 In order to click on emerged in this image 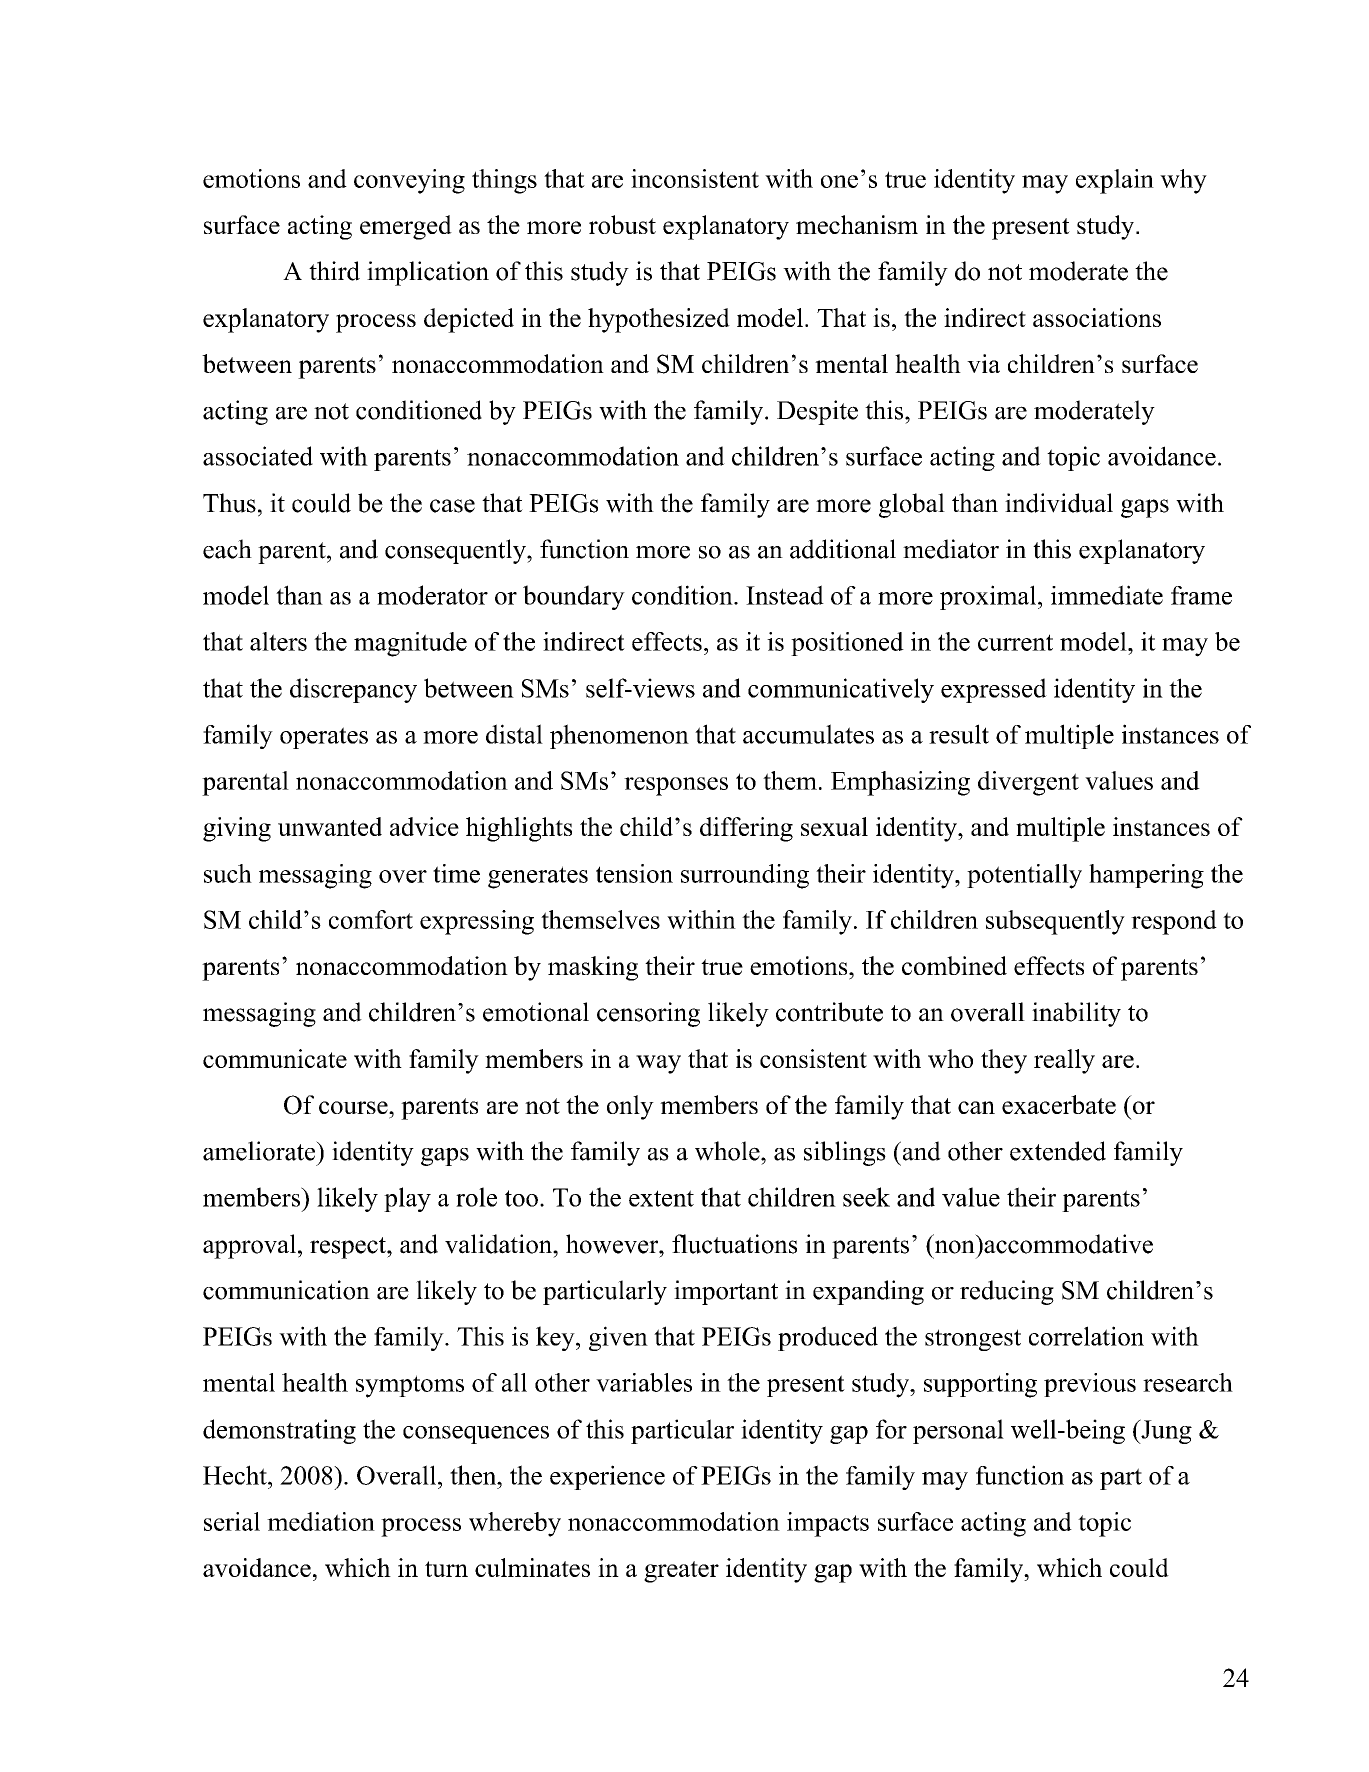, I will do `click(406, 227)`.
